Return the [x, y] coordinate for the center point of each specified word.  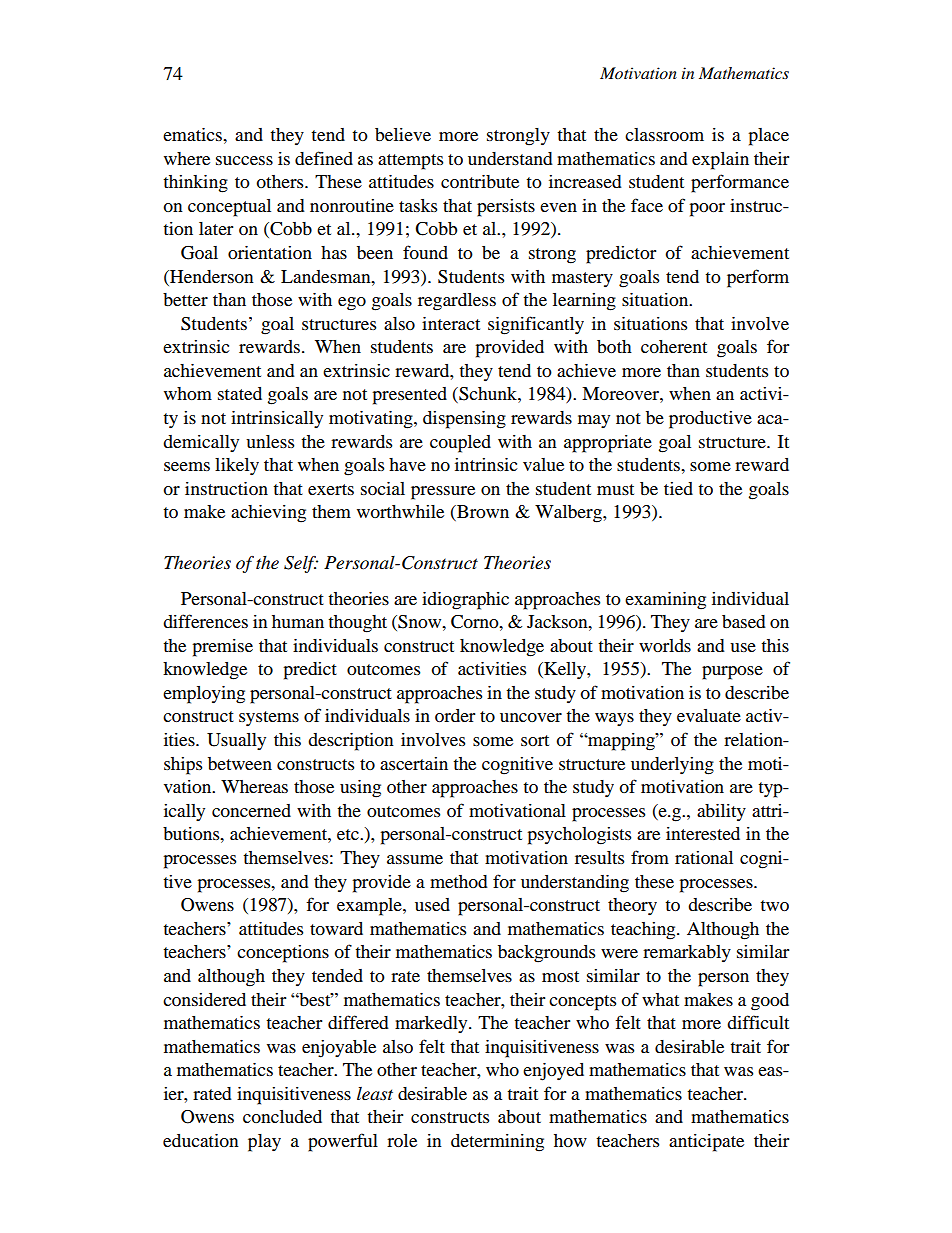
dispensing [464, 420]
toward [336, 928]
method [459, 881]
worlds [665, 645]
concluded [282, 1116]
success [244, 160]
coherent [674, 346]
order [455, 715]
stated [240, 393]
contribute [480, 181]
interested [703, 833]
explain [720, 161]
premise [222, 648]
